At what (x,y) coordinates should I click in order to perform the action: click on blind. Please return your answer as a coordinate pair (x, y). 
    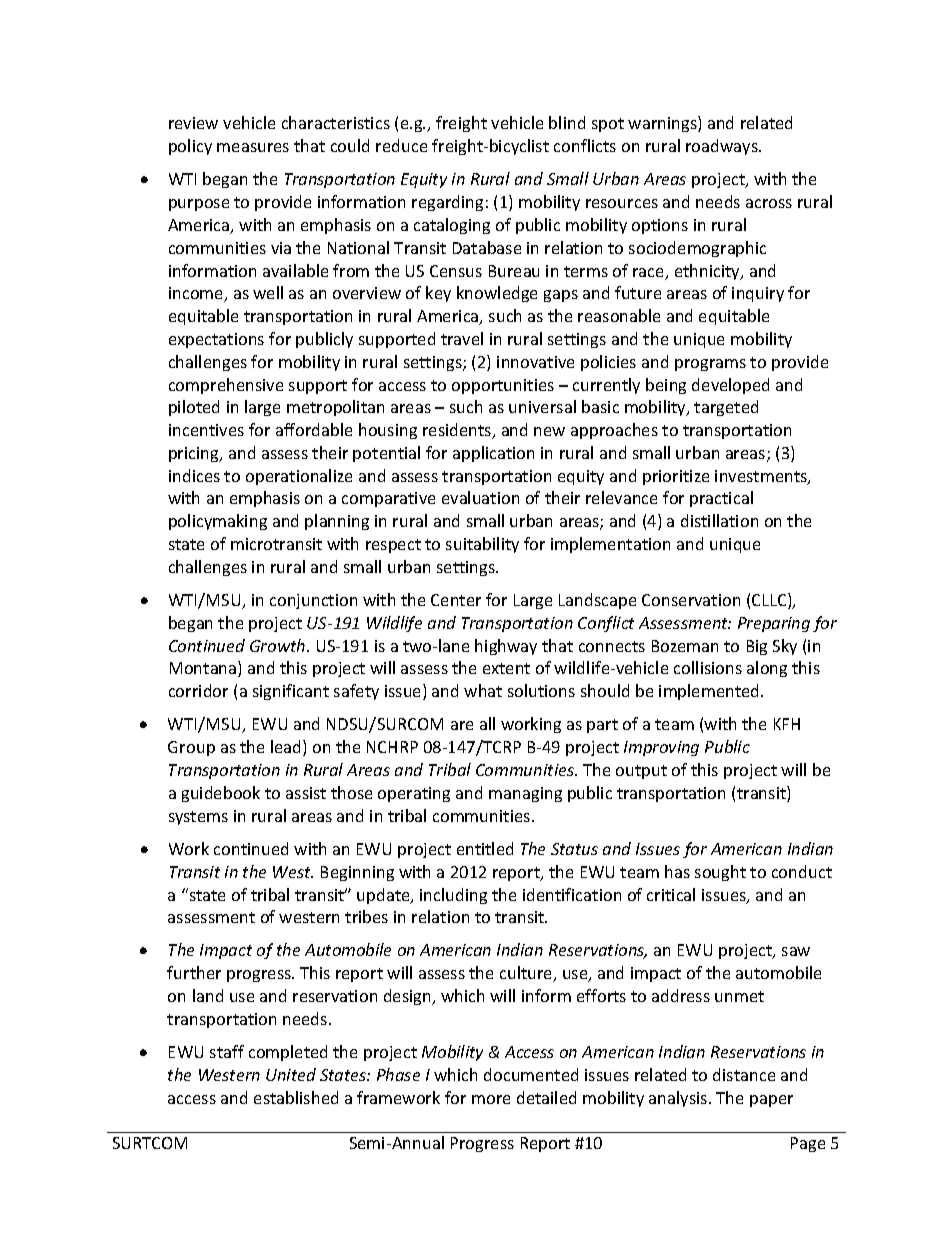
    Looking at the image, I should click on (567, 122).
